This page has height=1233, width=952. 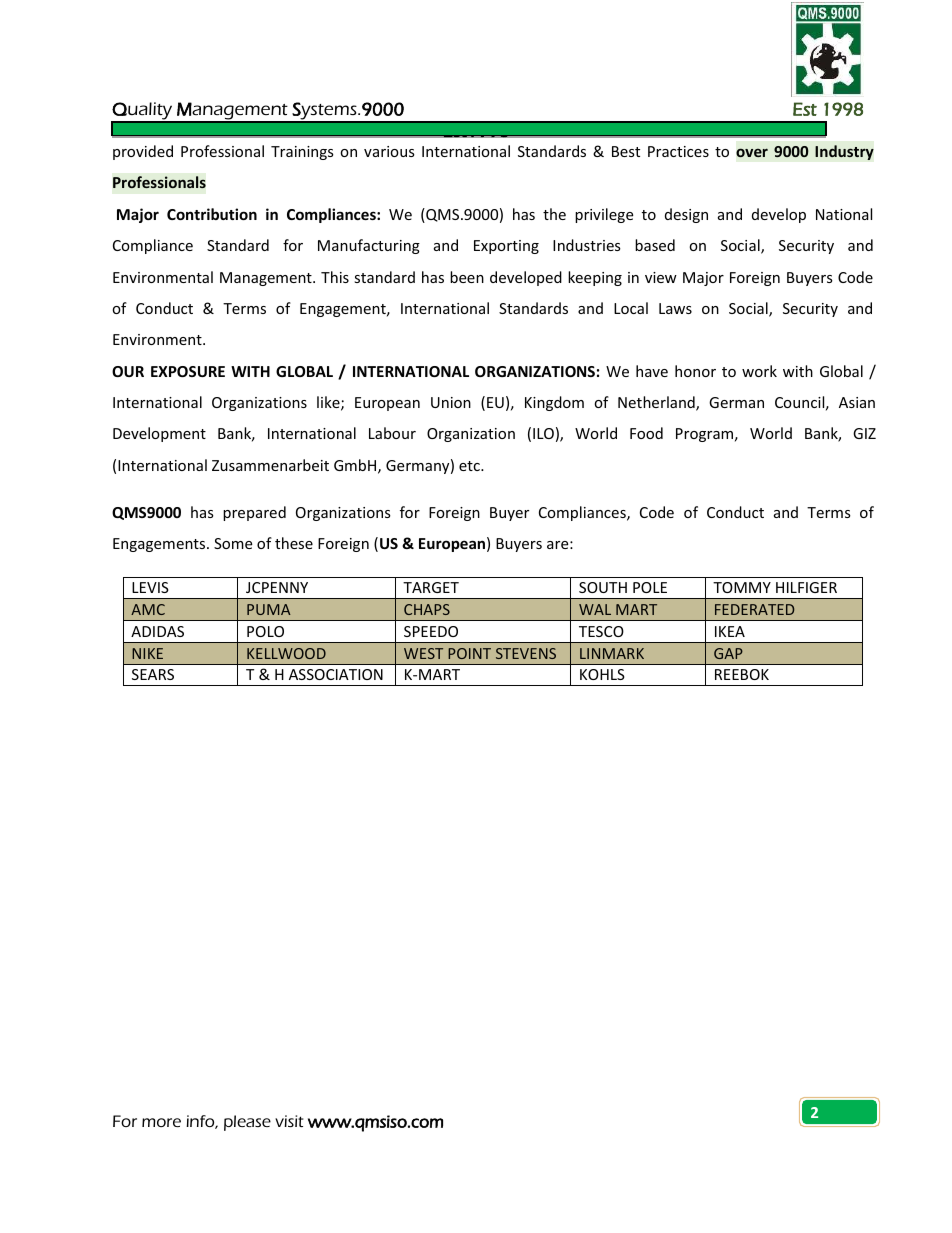 What do you see at coordinates (730, 631) in the page?
I see `IKEA` at bounding box center [730, 631].
